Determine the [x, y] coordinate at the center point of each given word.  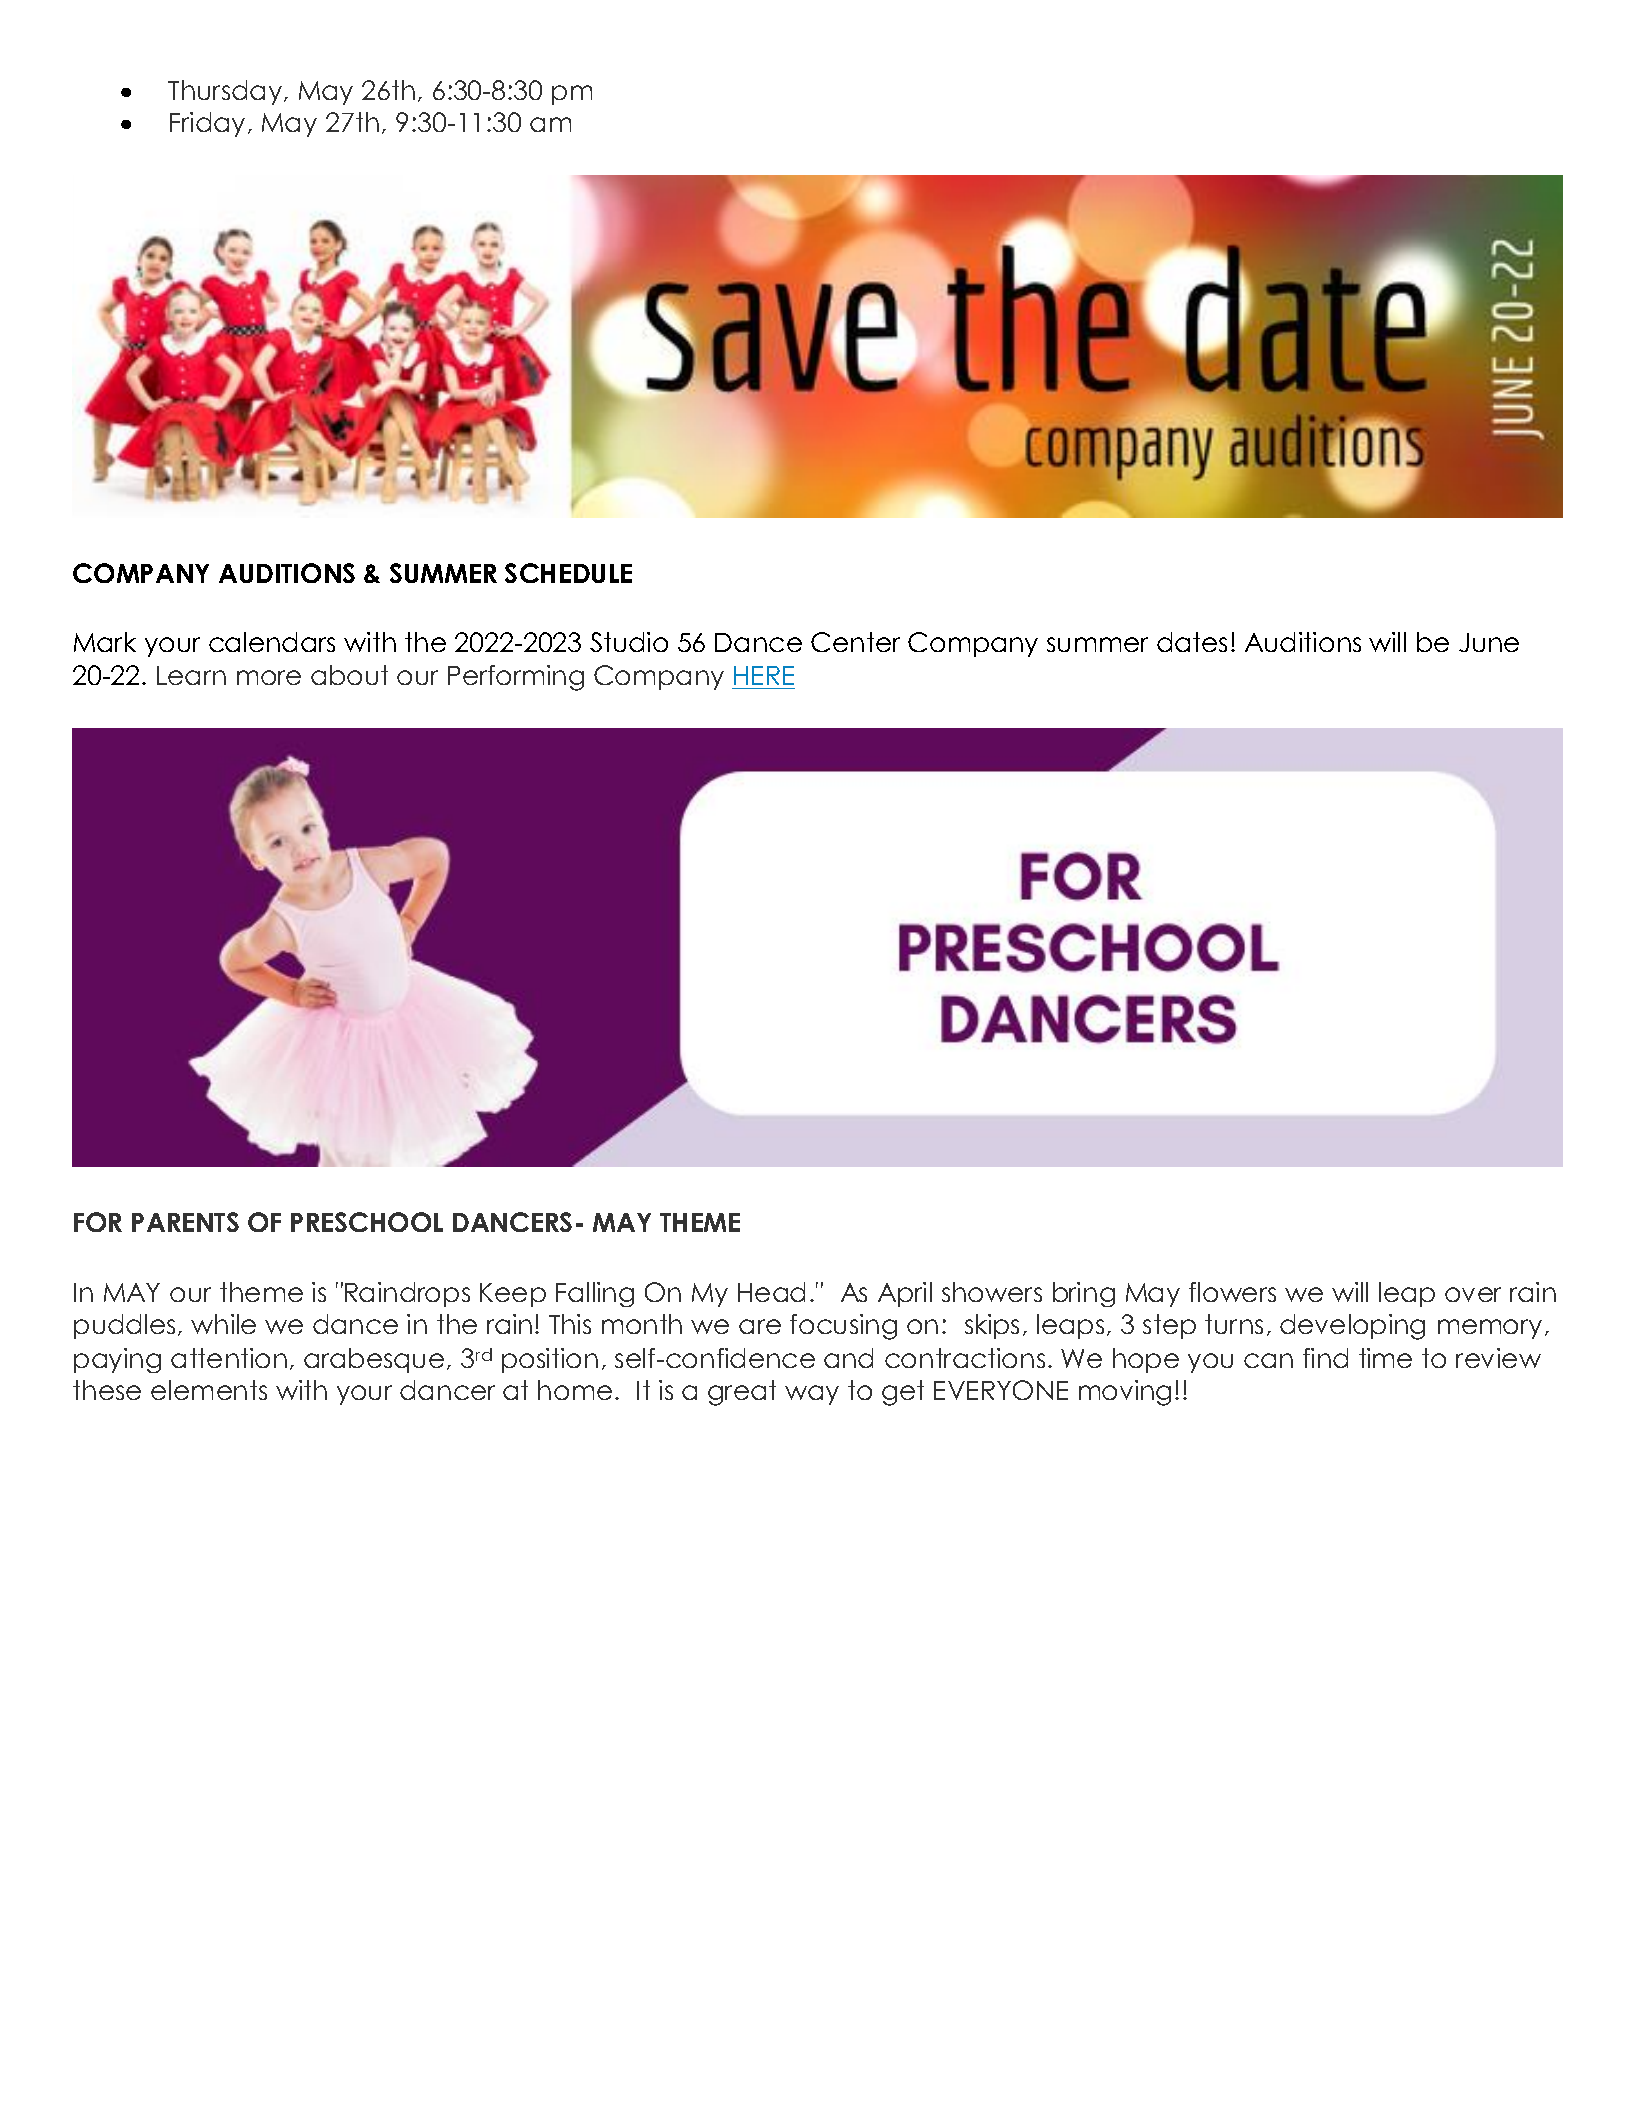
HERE [764, 675]
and [848, 1358]
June [1489, 642]
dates [1192, 642]
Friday [207, 124]
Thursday [226, 92]
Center [855, 642]
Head [771, 1292]
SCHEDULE [568, 573]
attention [229, 1358]
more [269, 677]
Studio [629, 642]
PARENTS [185, 1222]
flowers [1232, 1292]
